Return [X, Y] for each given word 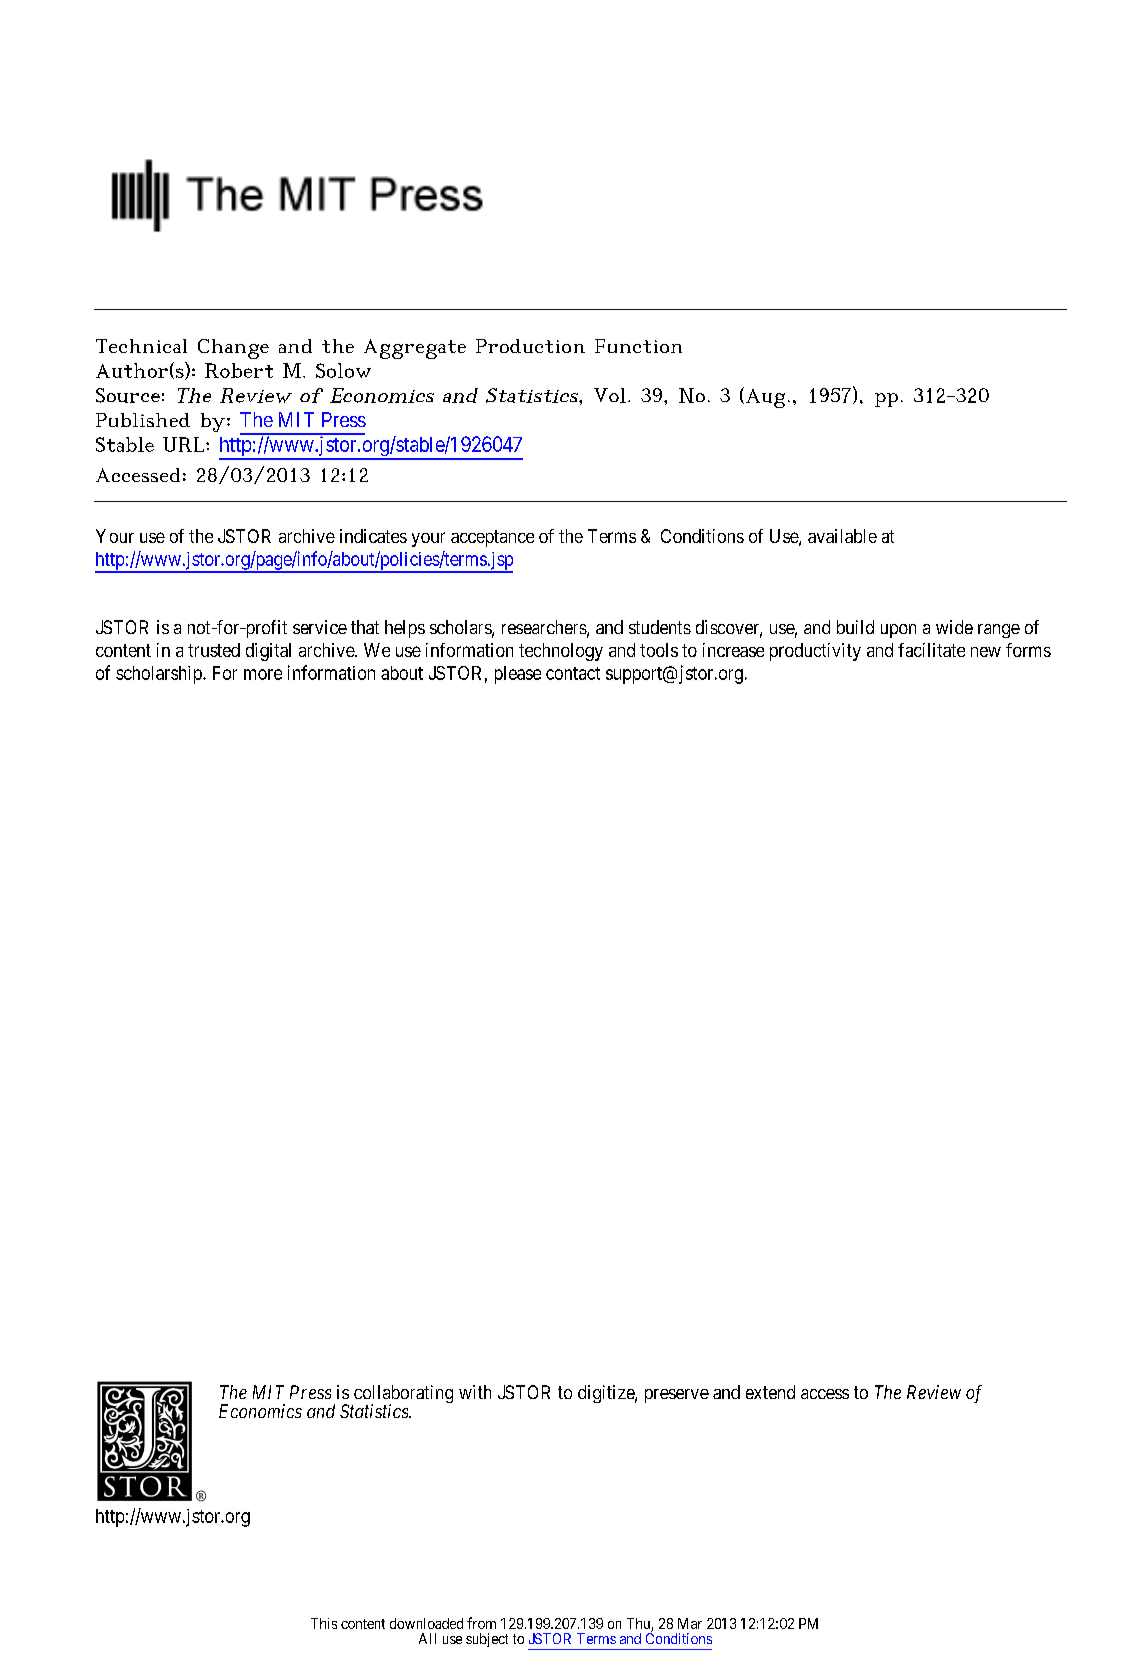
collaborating [402, 1395]
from [481, 1623]
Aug [765, 398]
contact [573, 673]
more [263, 674]
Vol [610, 395]
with [475, 1392]
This [324, 1623]
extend [770, 1392]
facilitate [931, 650]
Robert [239, 370]
